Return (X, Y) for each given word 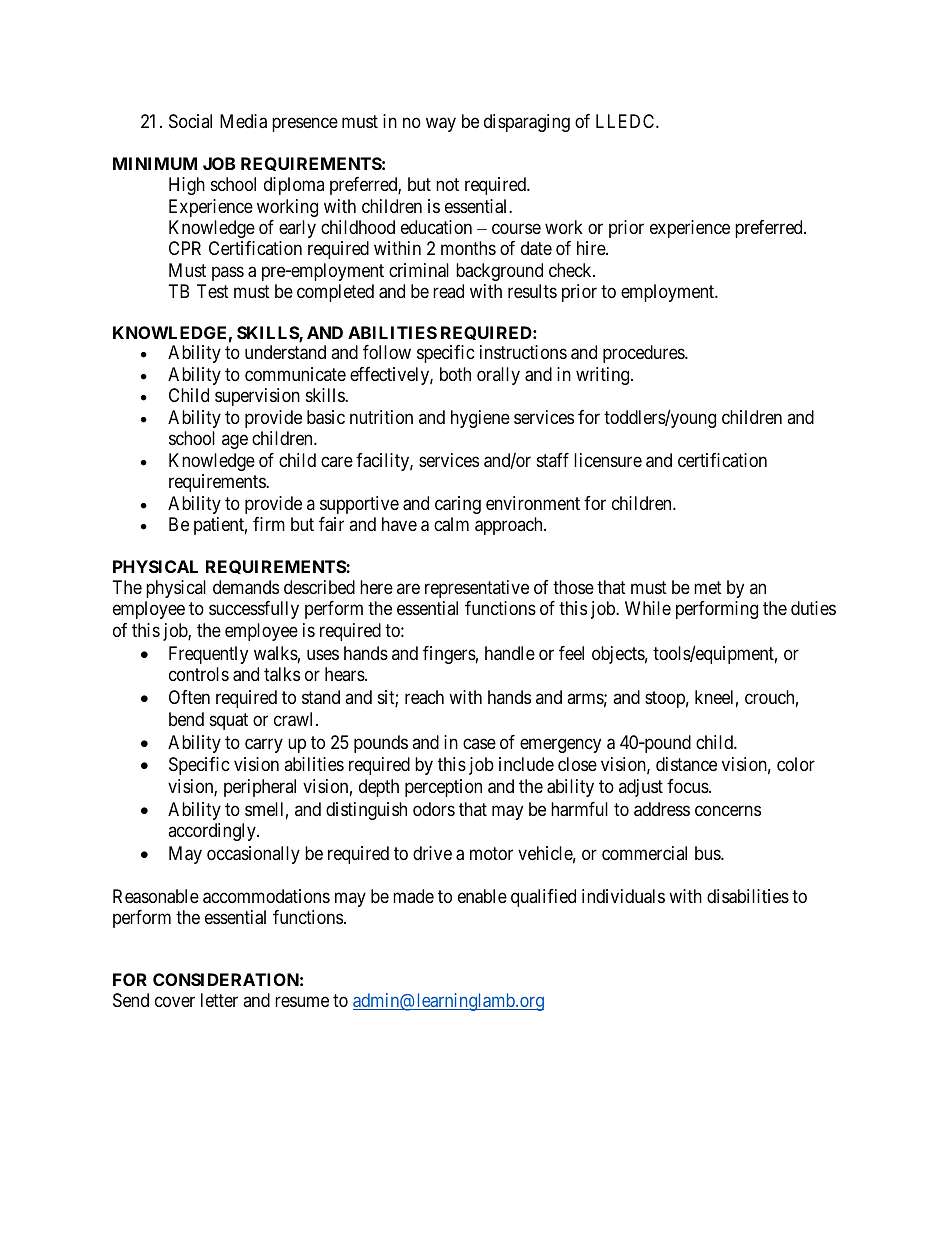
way (441, 125)
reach (424, 697)
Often (189, 697)
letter (219, 1000)
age (235, 442)
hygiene (480, 419)
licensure (608, 460)
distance (686, 764)
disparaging (527, 123)
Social (190, 121)
